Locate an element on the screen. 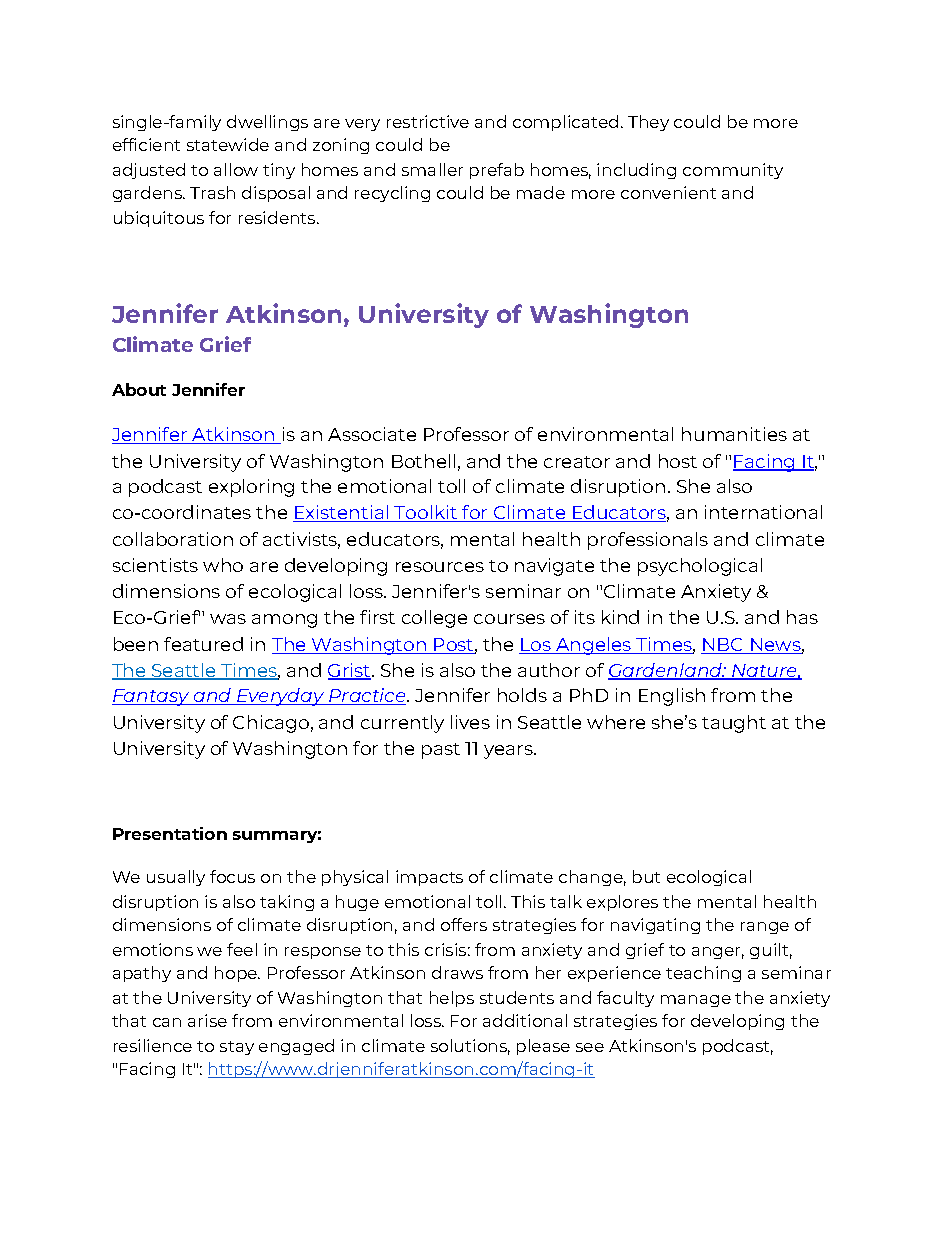 The width and height of the screenshot is (952, 1233). statewide is located at coordinates (228, 144).
